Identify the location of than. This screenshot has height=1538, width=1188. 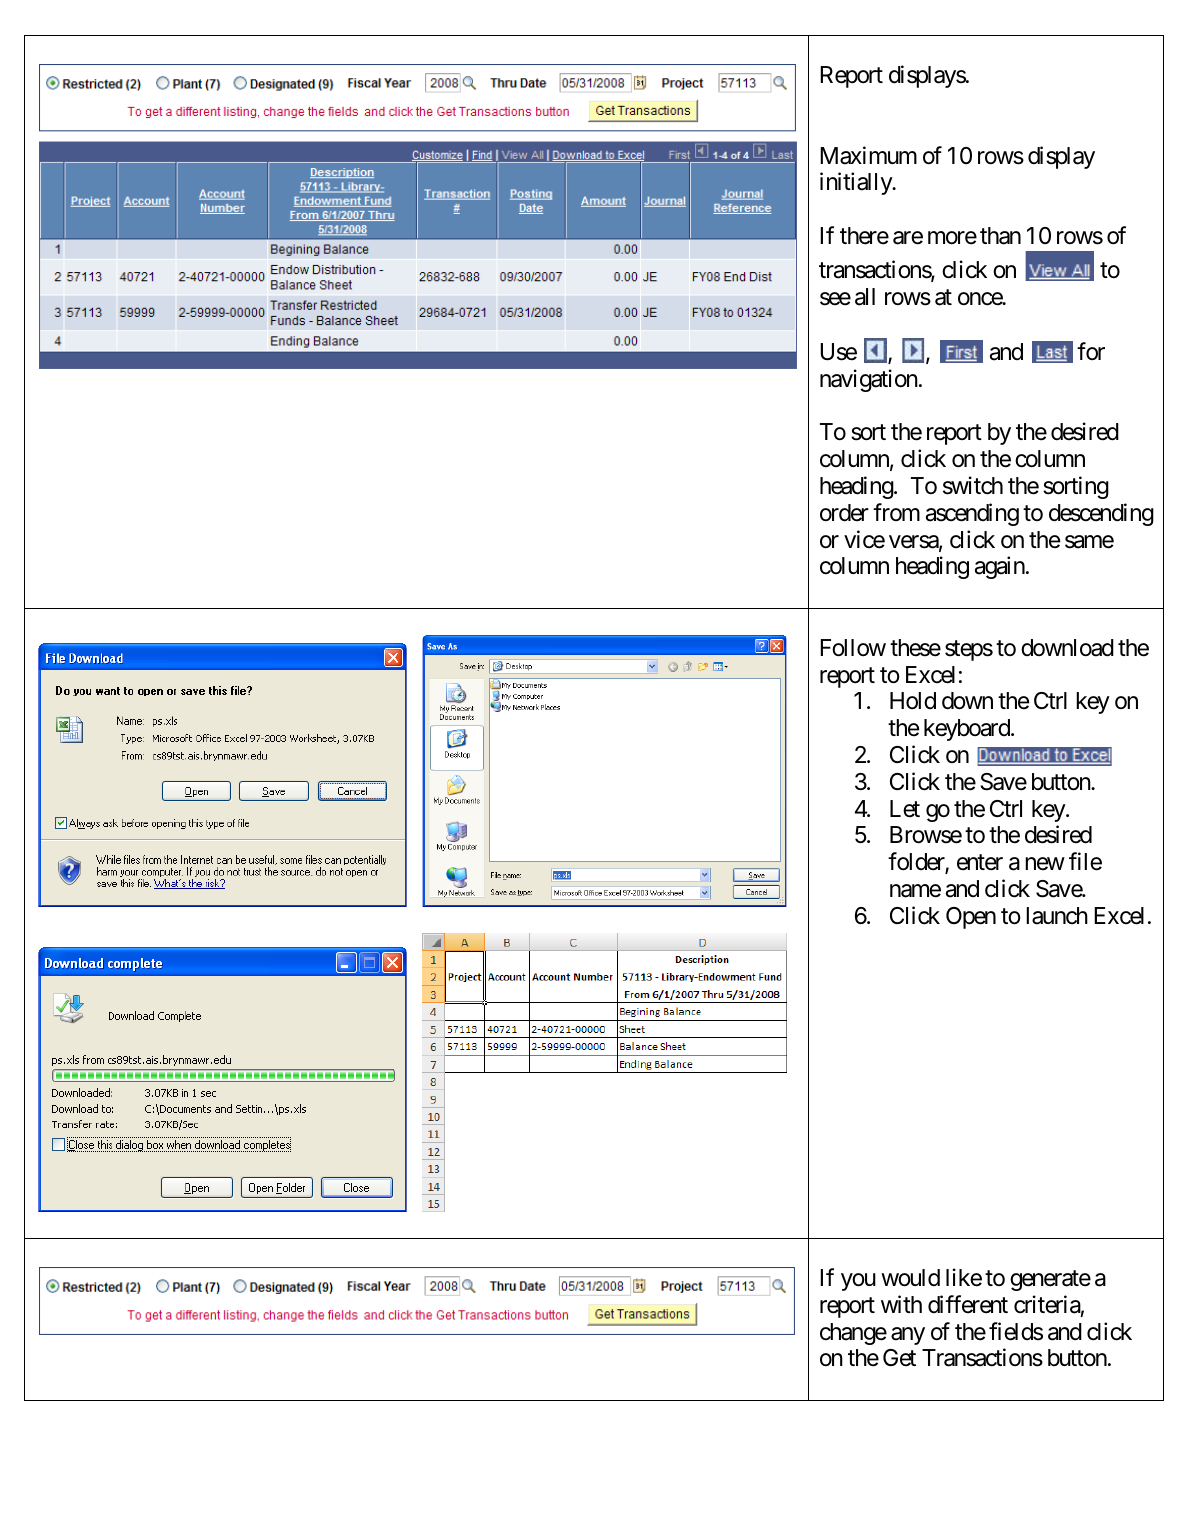
(1000, 236).
